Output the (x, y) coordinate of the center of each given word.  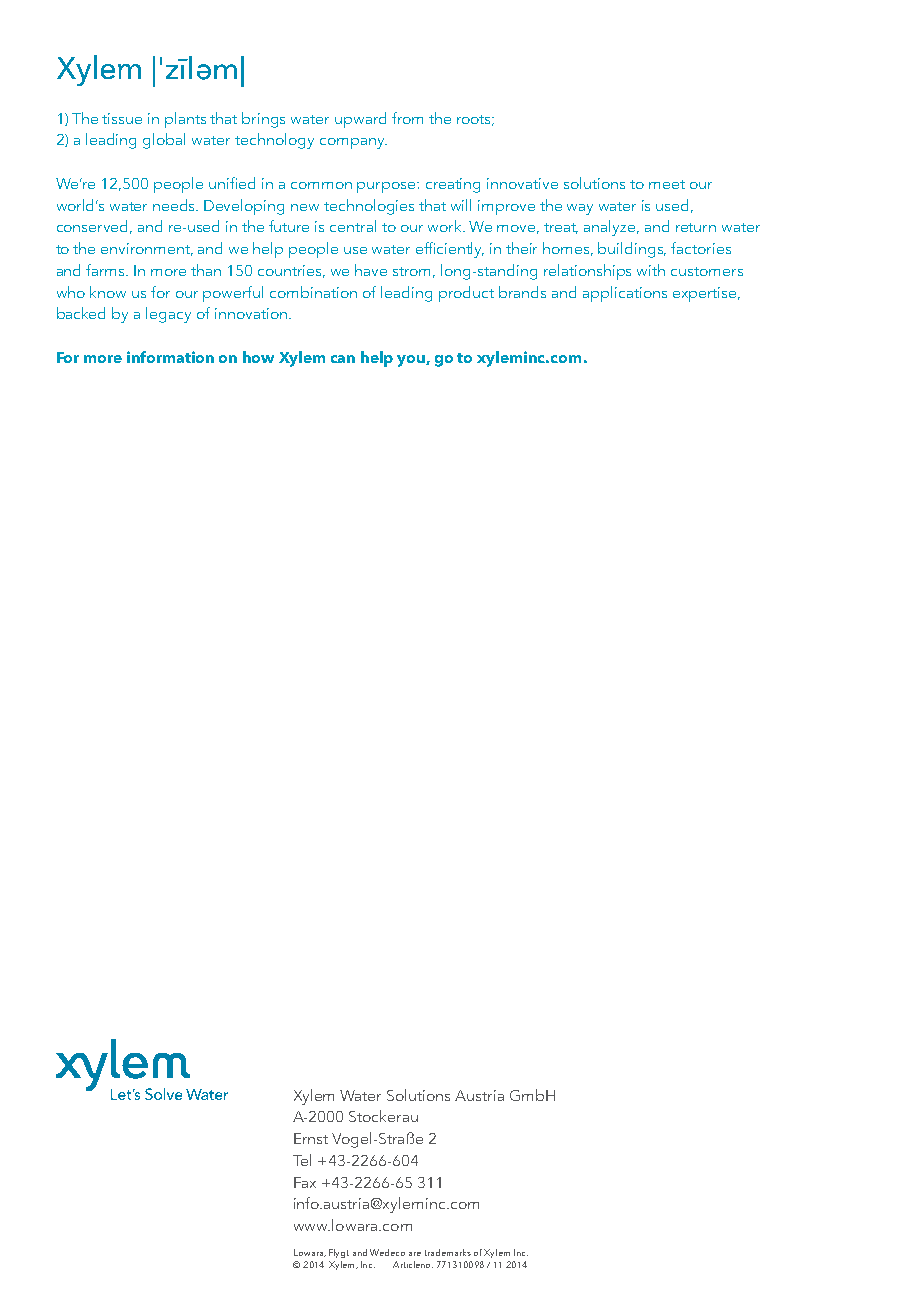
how (258, 357)
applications (625, 294)
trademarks (448, 1252)
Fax (305, 1182)
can (343, 359)
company (353, 143)
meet (667, 184)
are (415, 1254)
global (164, 141)
